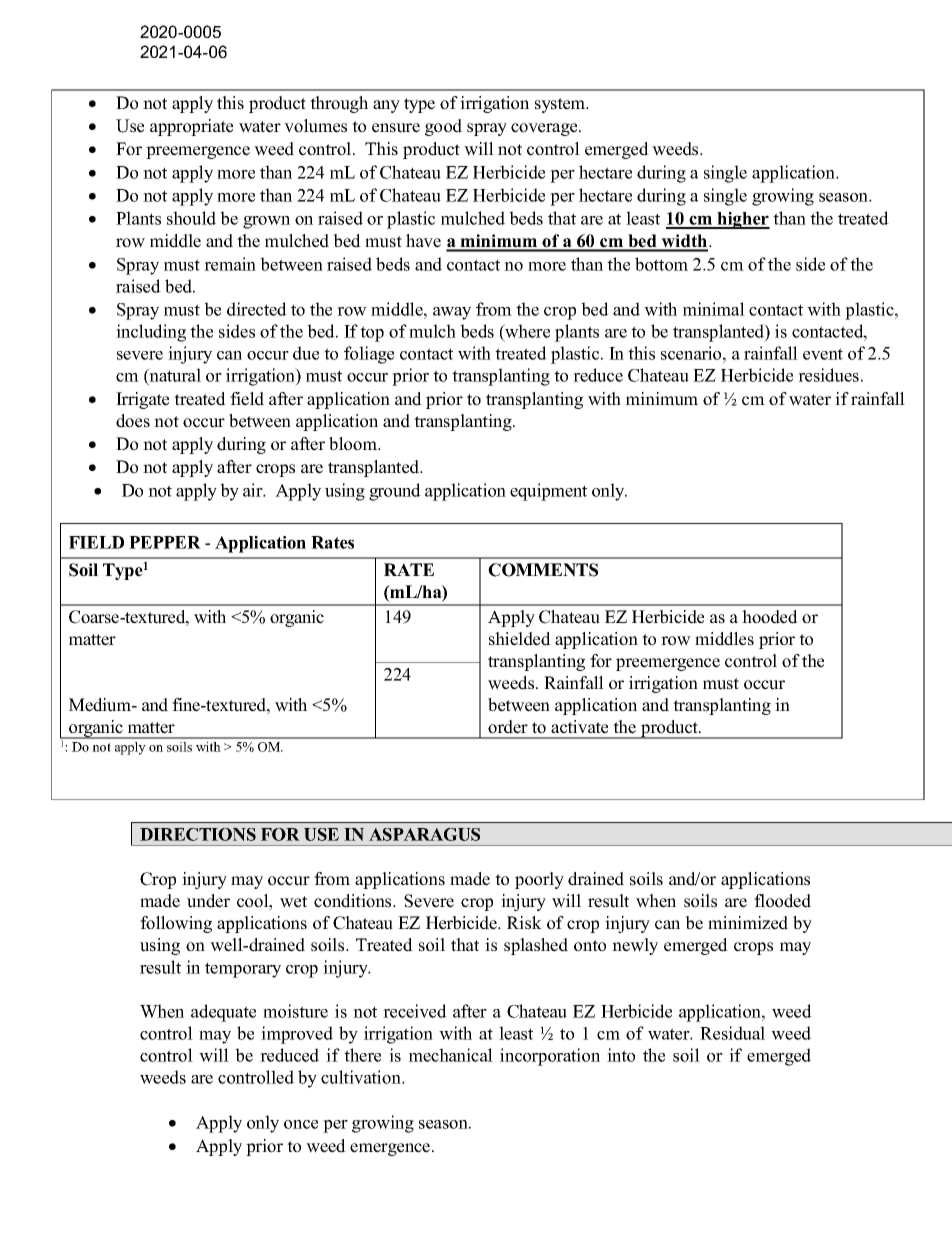 This page has height=1233, width=952. I want to click on Residual, so click(732, 1033).
